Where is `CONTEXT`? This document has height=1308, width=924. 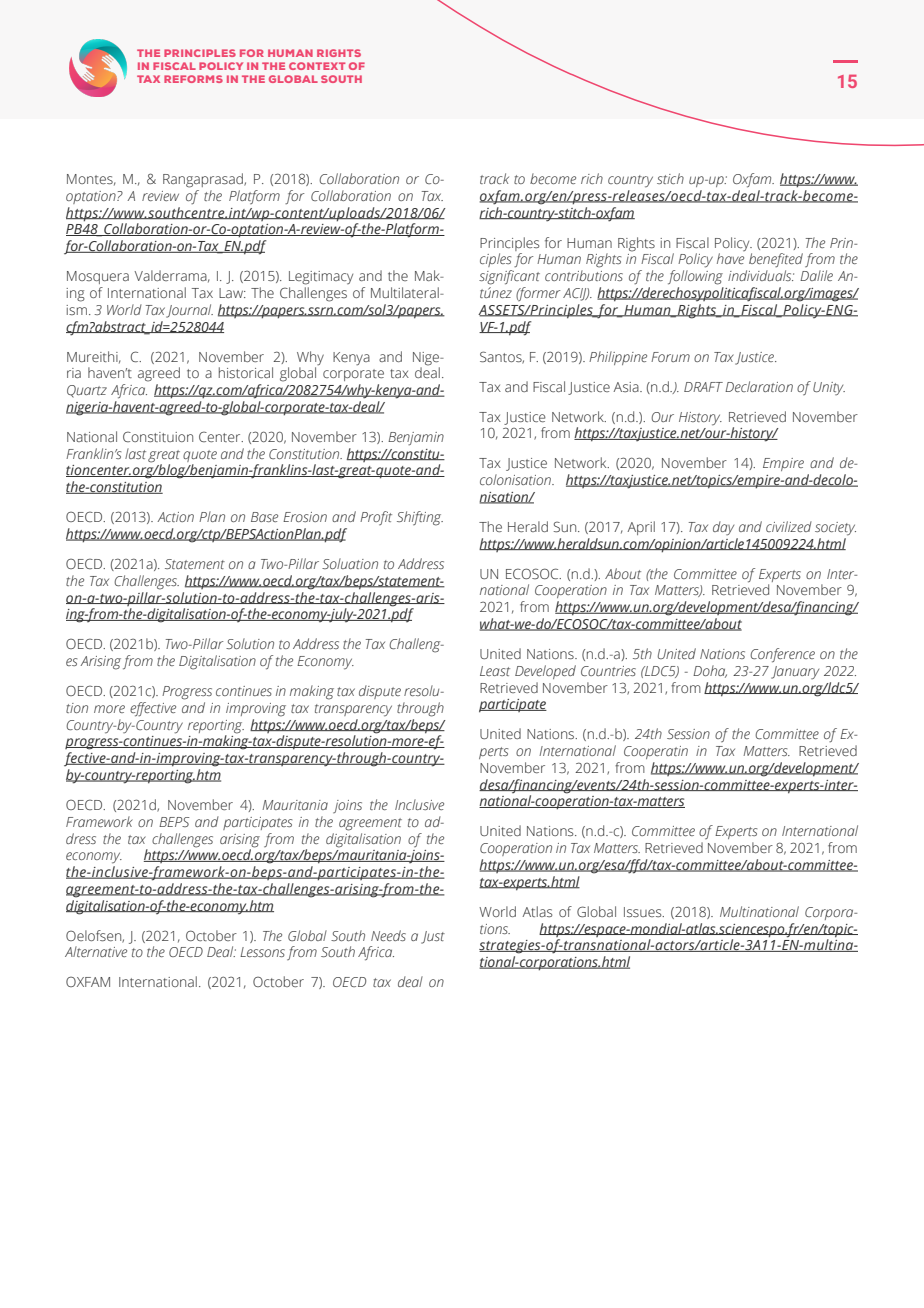
CONTEXT is located at coordinates (317, 66).
